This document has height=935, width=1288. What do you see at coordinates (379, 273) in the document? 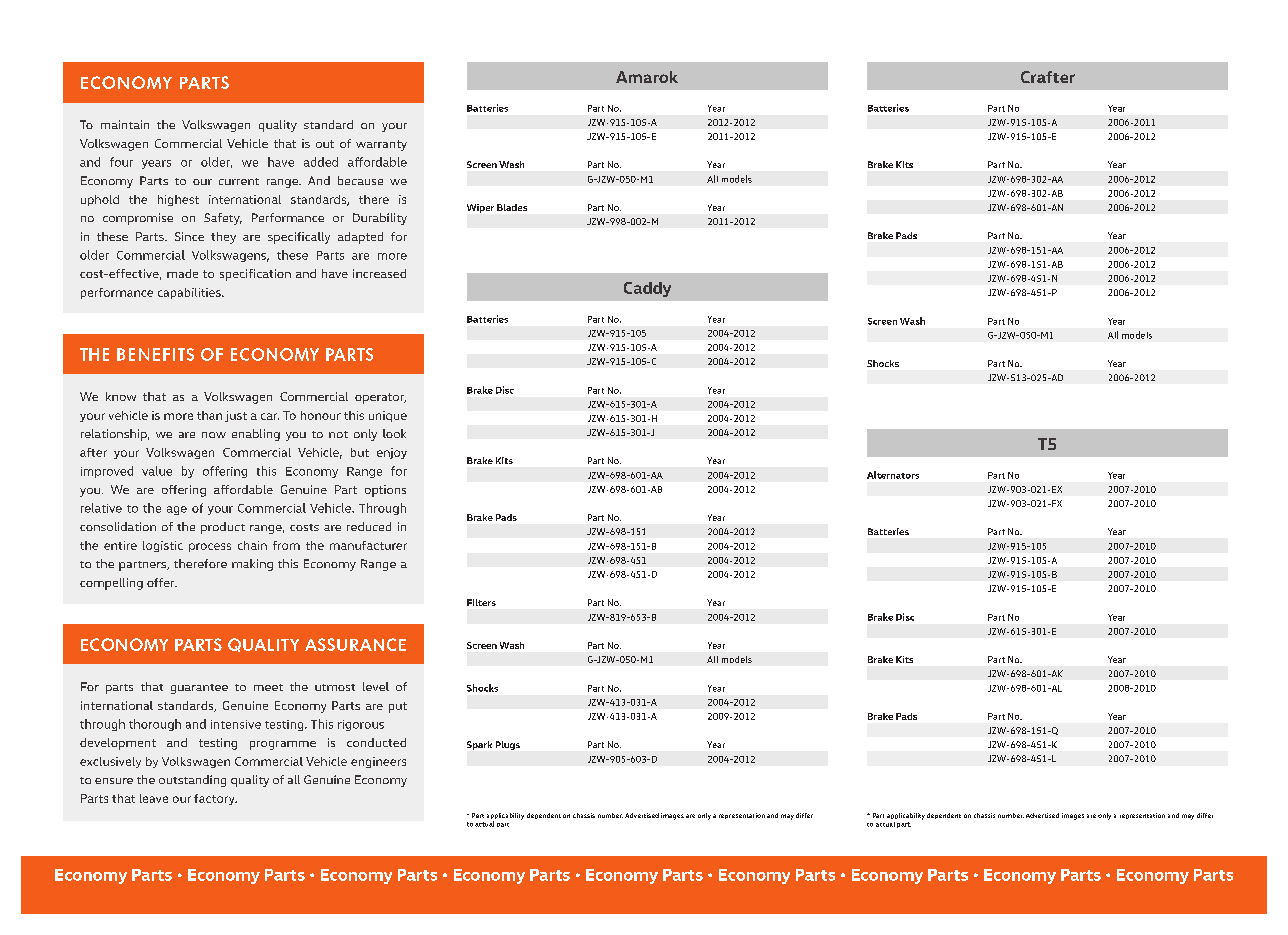
I see `increased` at bounding box center [379, 273].
